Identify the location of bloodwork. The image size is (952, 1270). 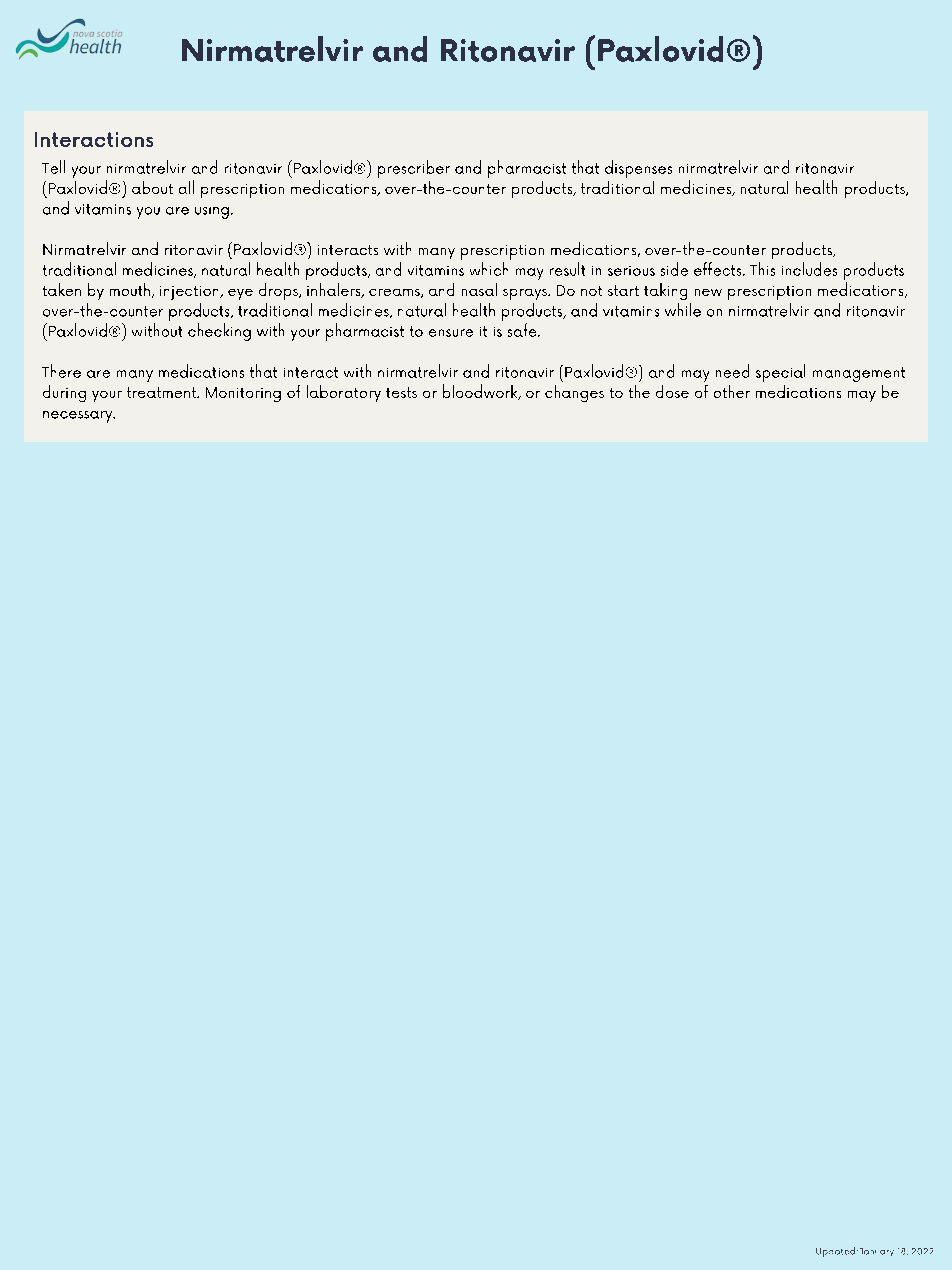
(481, 392).
